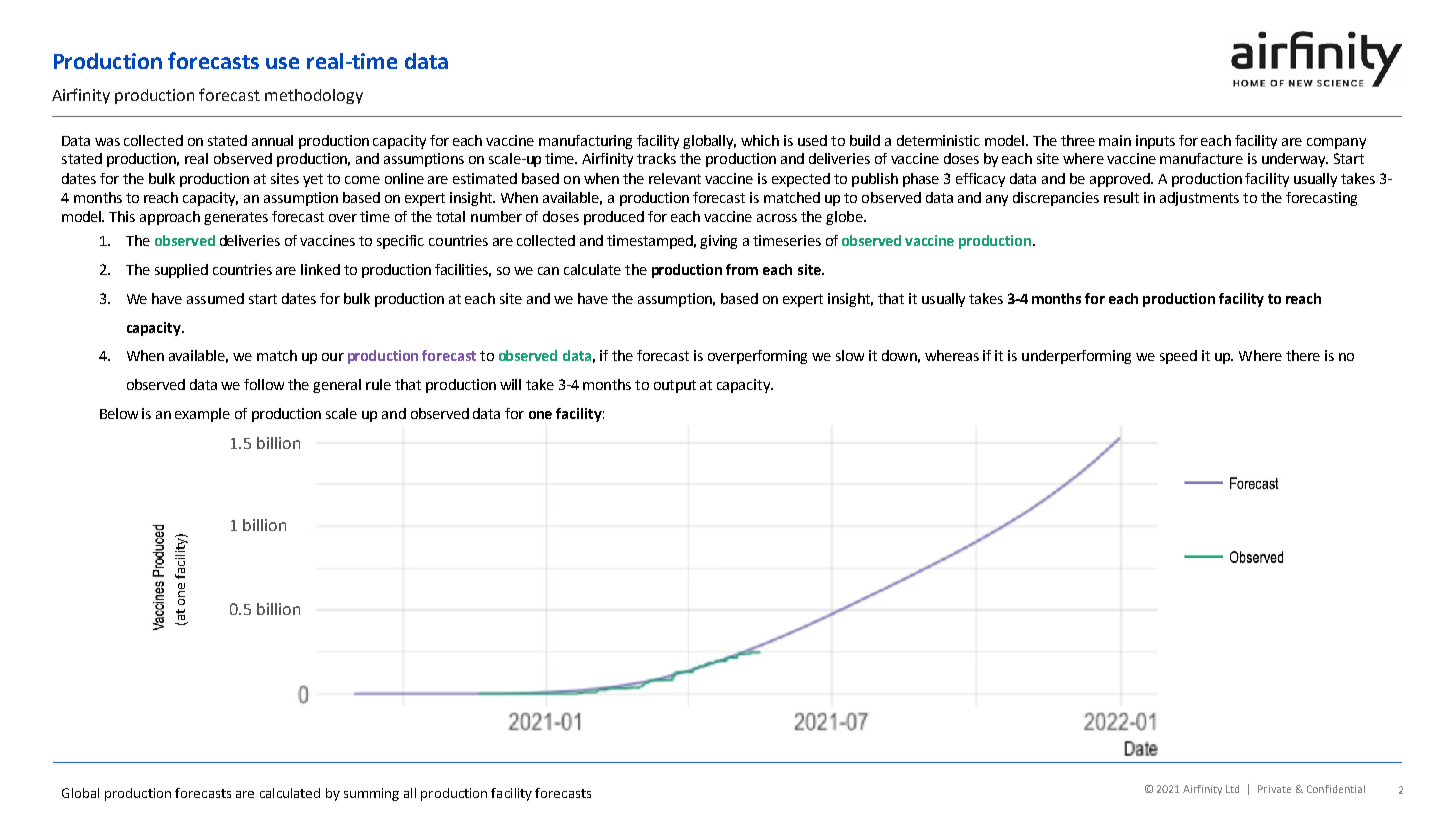 The image size is (1456, 819). Describe the element at coordinates (371, 794) in the screenshot. I see `summing` at that location.
